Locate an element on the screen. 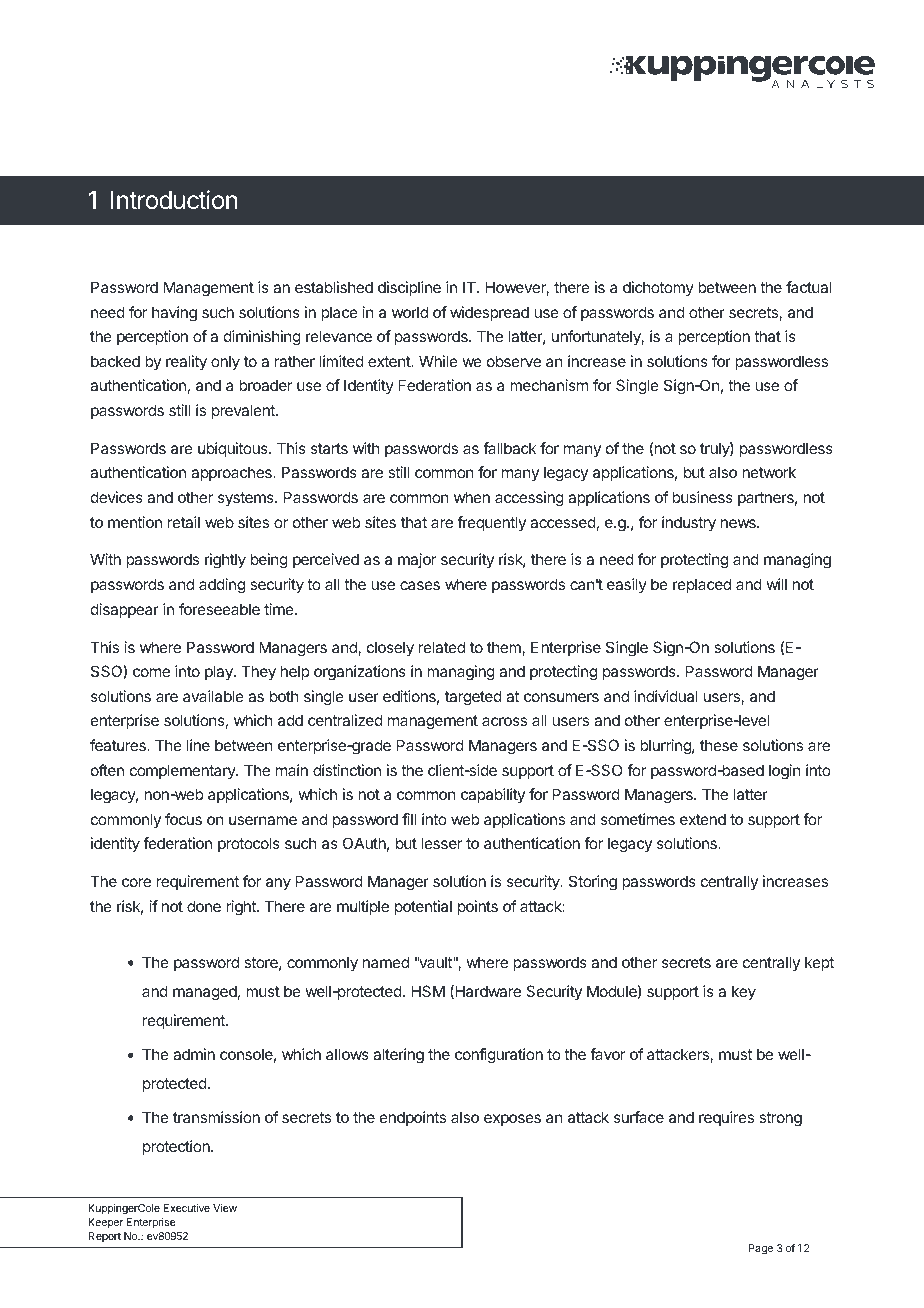  widespread is located at coordinates (489, 313).
